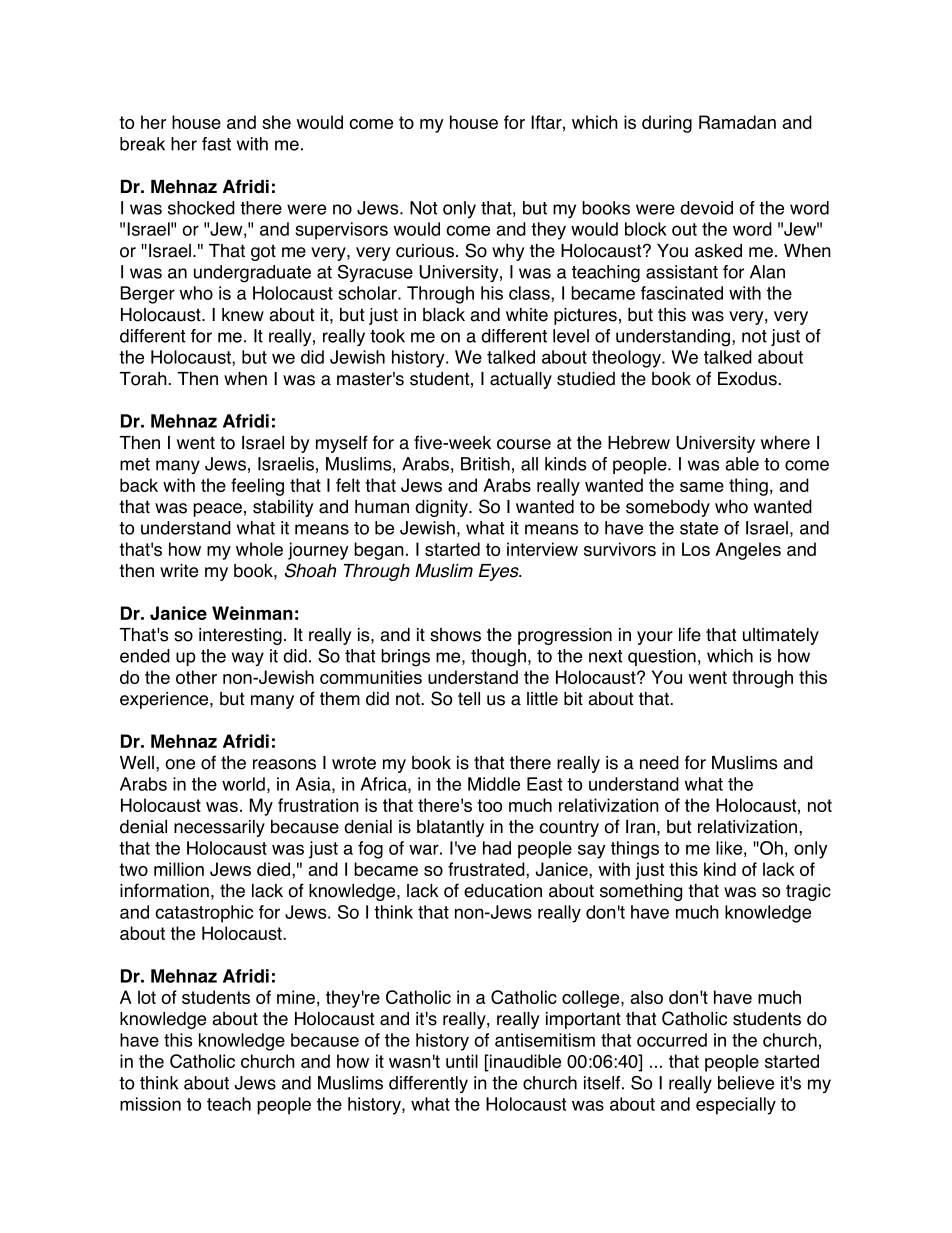 Image resolution: width=952 pixels, height=1233 pixels. Describe the element at coordinates (659, 763) in the screenshot. I see `need` at that location.
